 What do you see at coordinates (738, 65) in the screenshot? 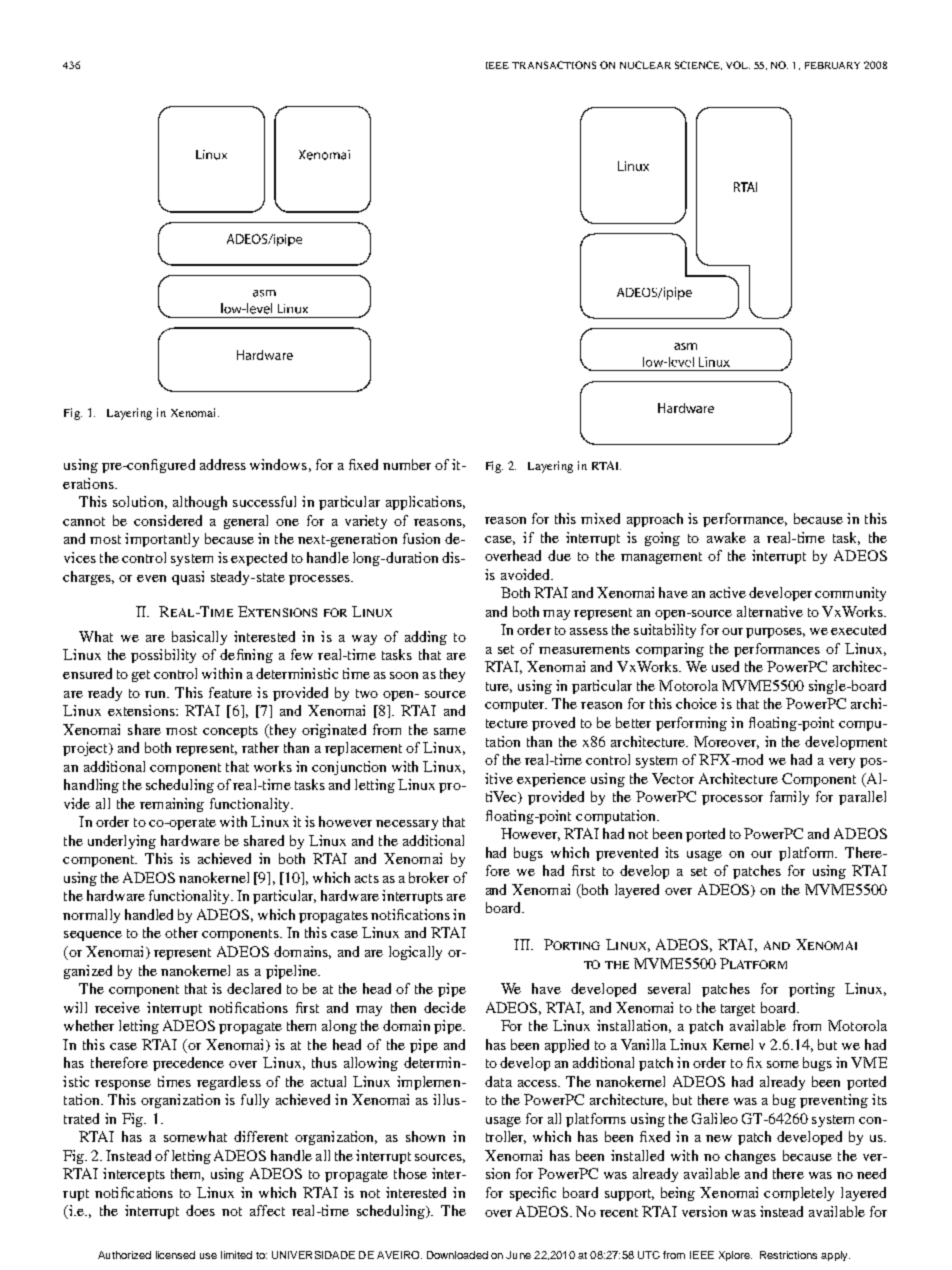
I see `VOL` at bounding box center [738, 65].
